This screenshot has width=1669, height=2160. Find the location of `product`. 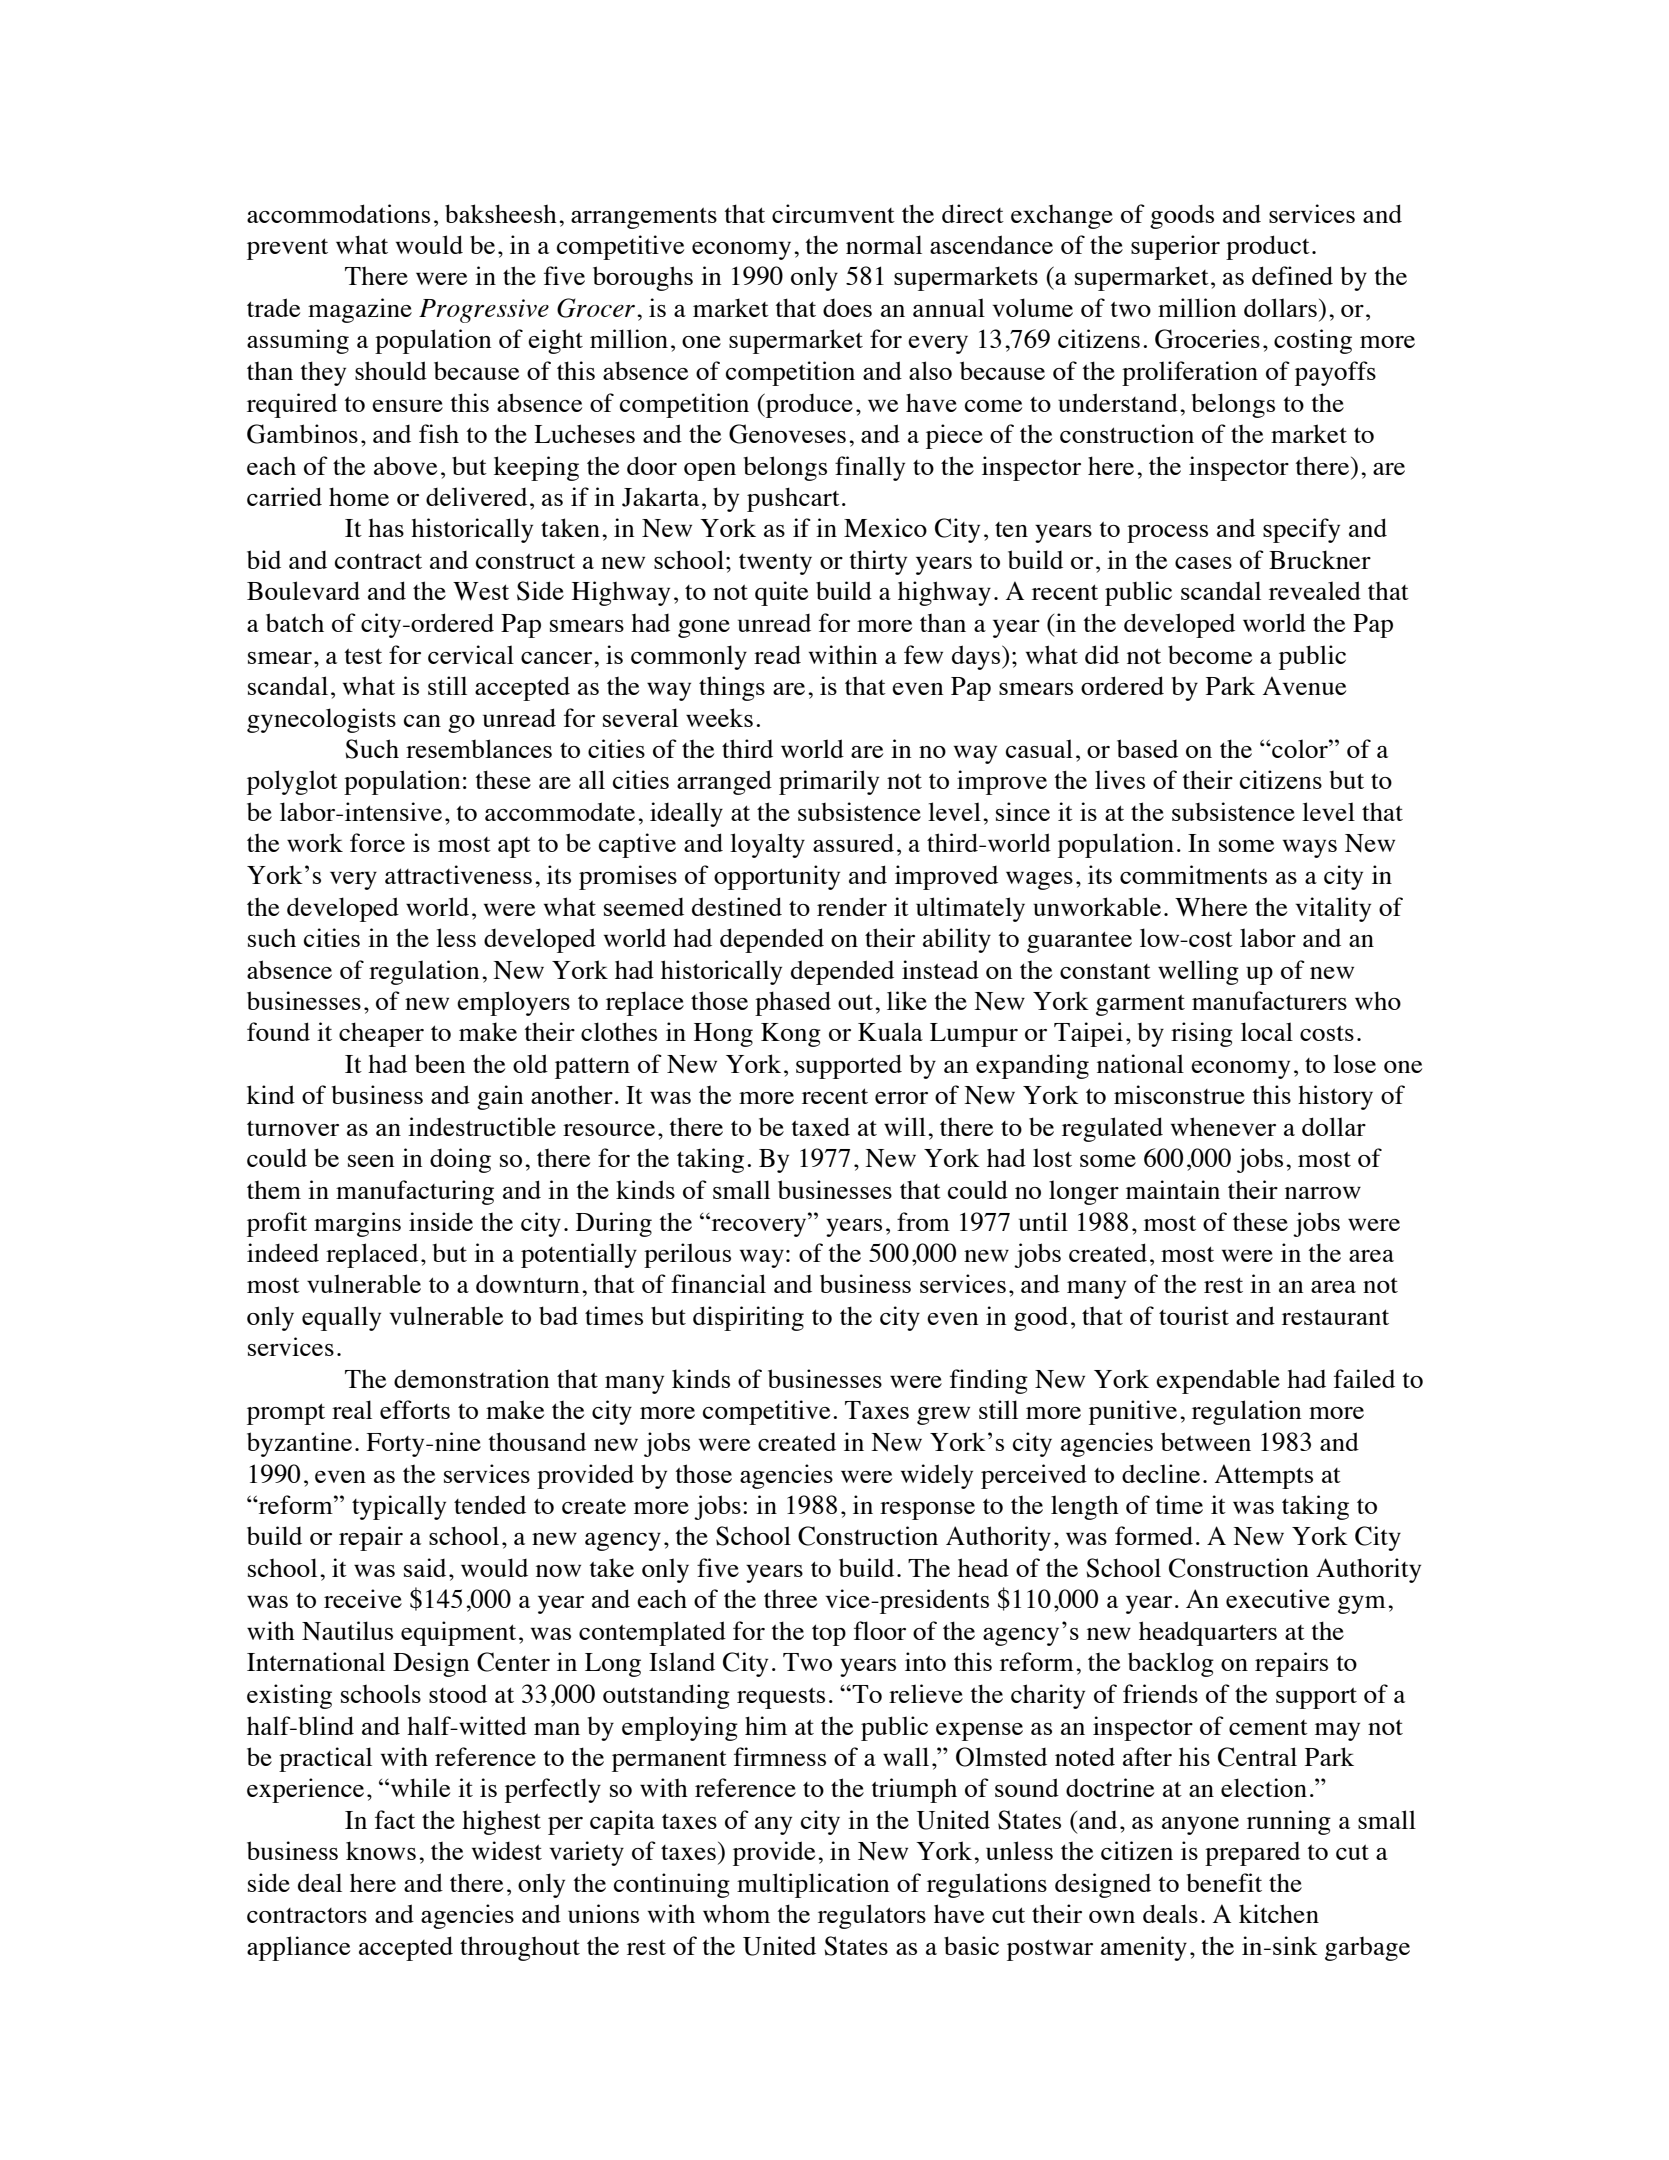

product is located at coordinates (1268, 247).
